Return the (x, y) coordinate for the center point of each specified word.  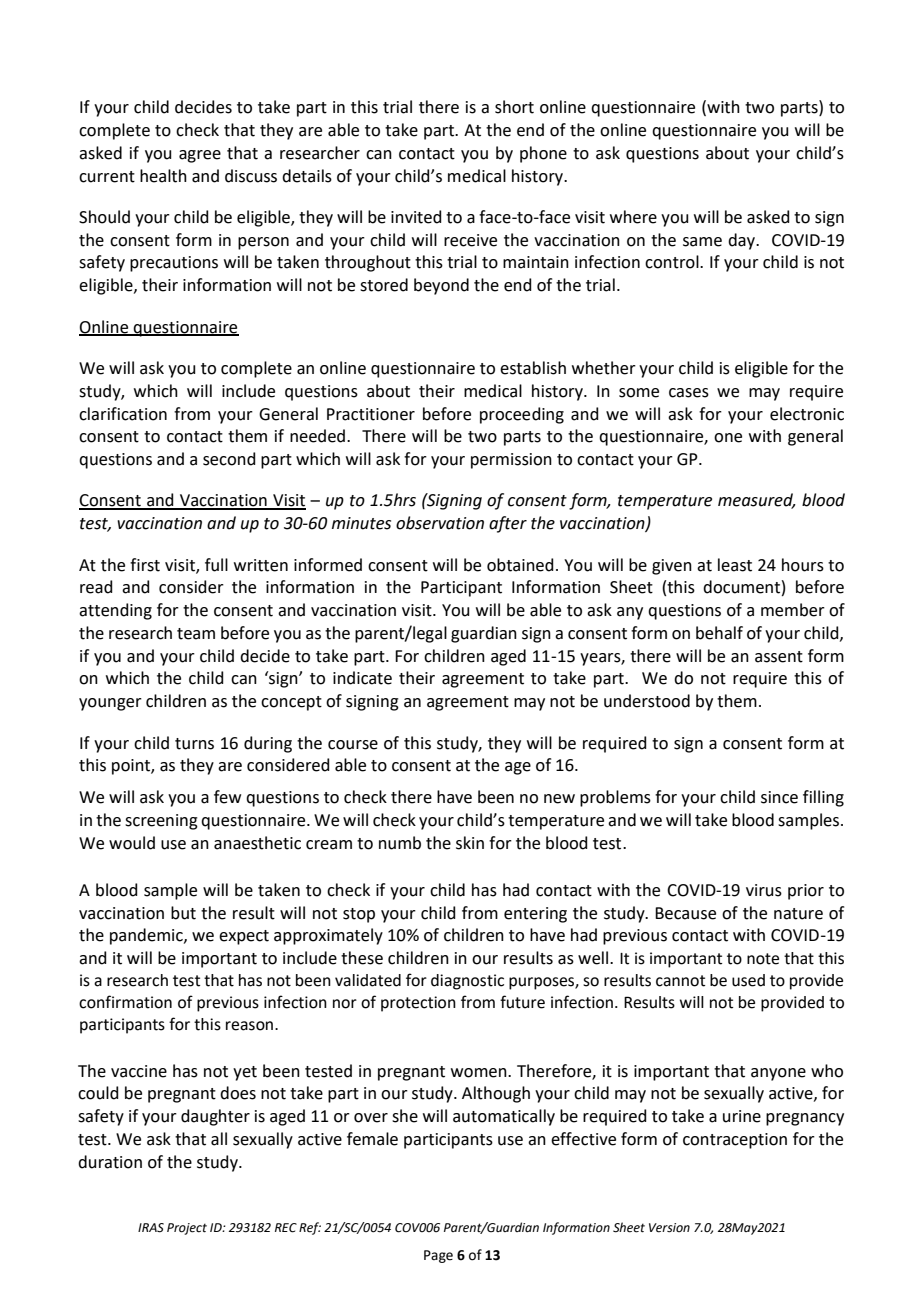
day (743, 241)
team (196, 634)
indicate (362, 678)
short (514, 107)
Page (438, 1256)
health (163, 176)
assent (779, 657)
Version (669, 1228)
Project (187, 1229)
